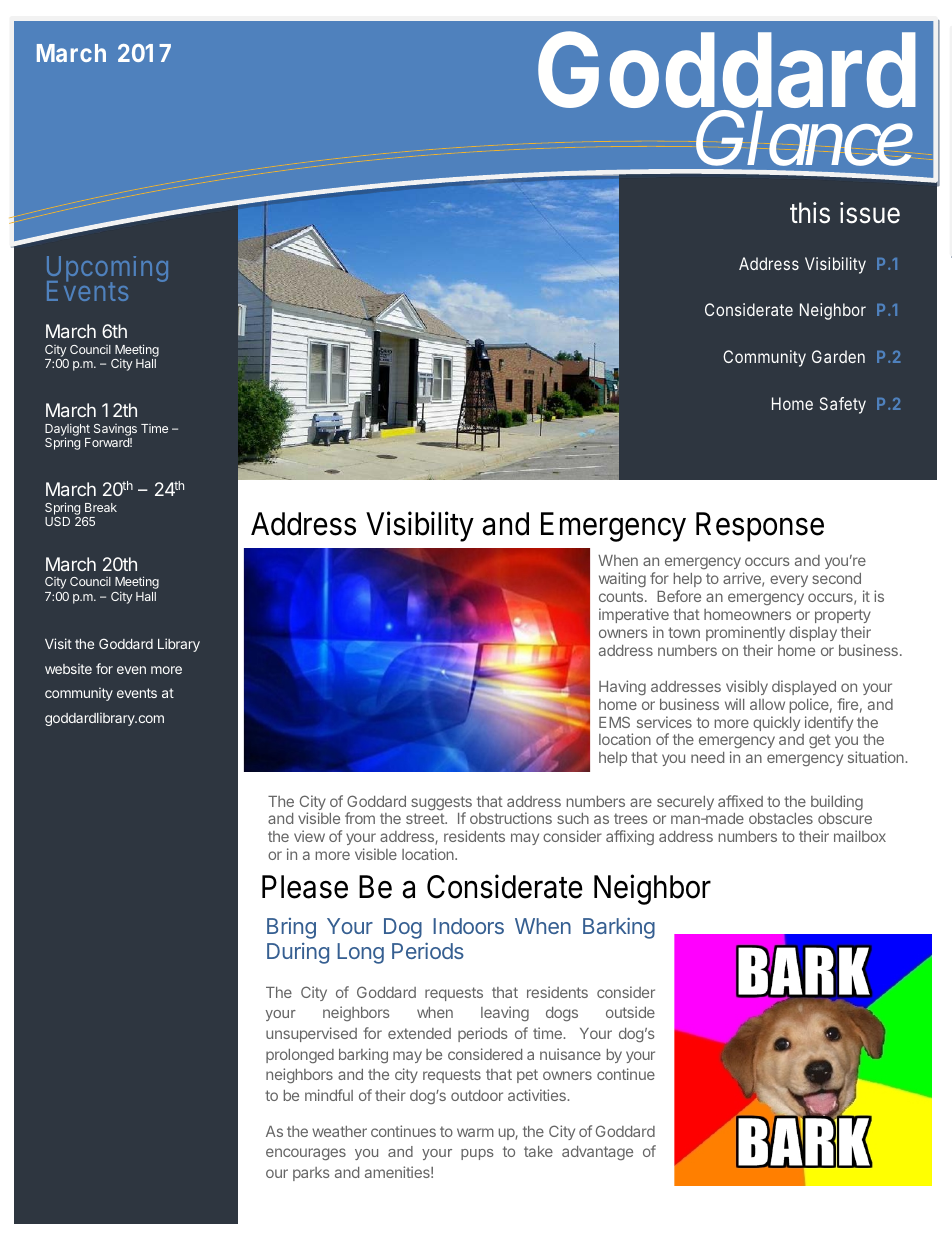 This screenshot has height=1233, width=952. What do you see at coordinates (107, 270) in the screenshot?
I see `Upcoming` at bounding box center [107, 270].
